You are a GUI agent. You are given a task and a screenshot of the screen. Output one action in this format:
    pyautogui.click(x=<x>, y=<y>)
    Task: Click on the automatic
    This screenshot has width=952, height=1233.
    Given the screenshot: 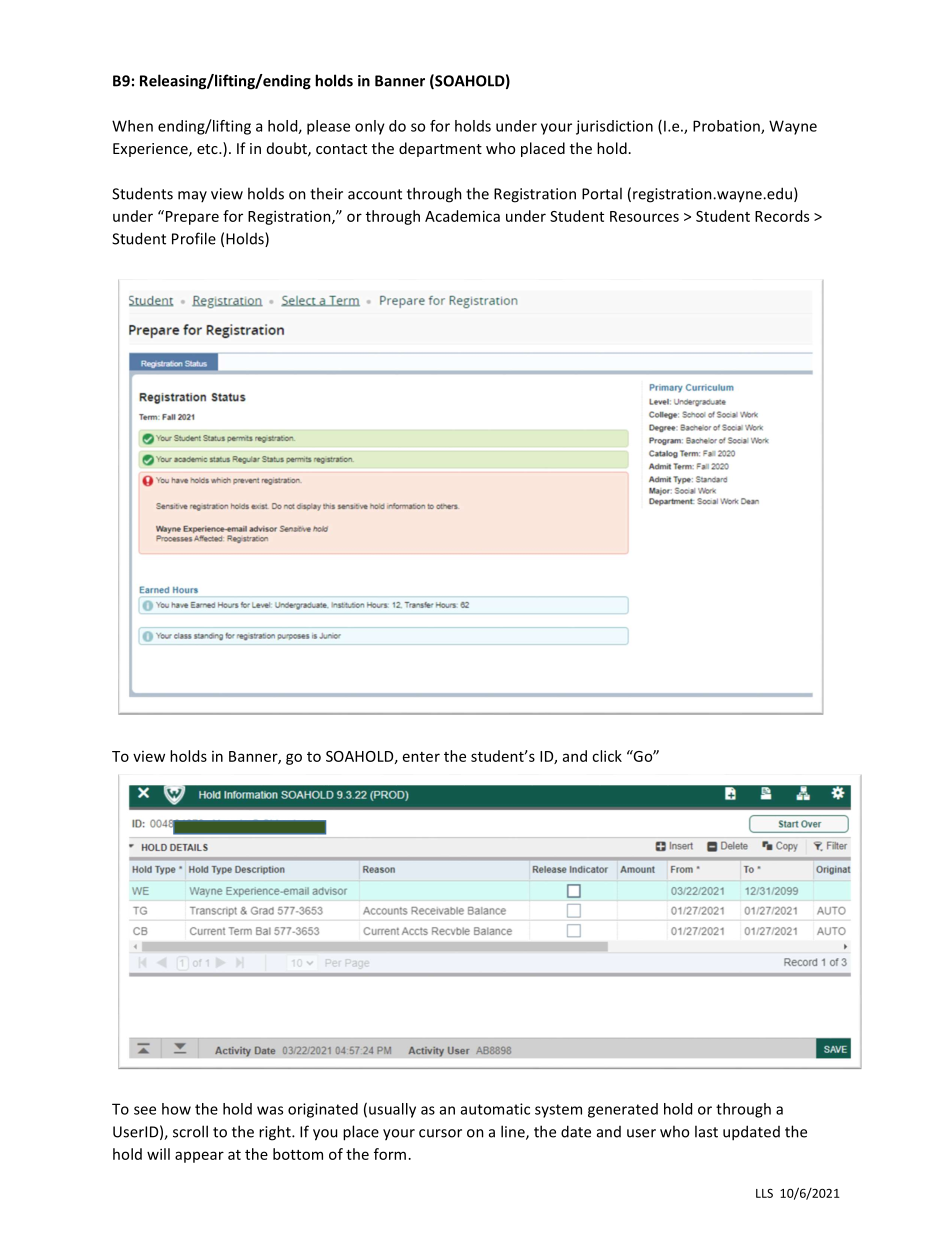 What is the action you would take?
    pyautogui.click(x=495, y=1109)
